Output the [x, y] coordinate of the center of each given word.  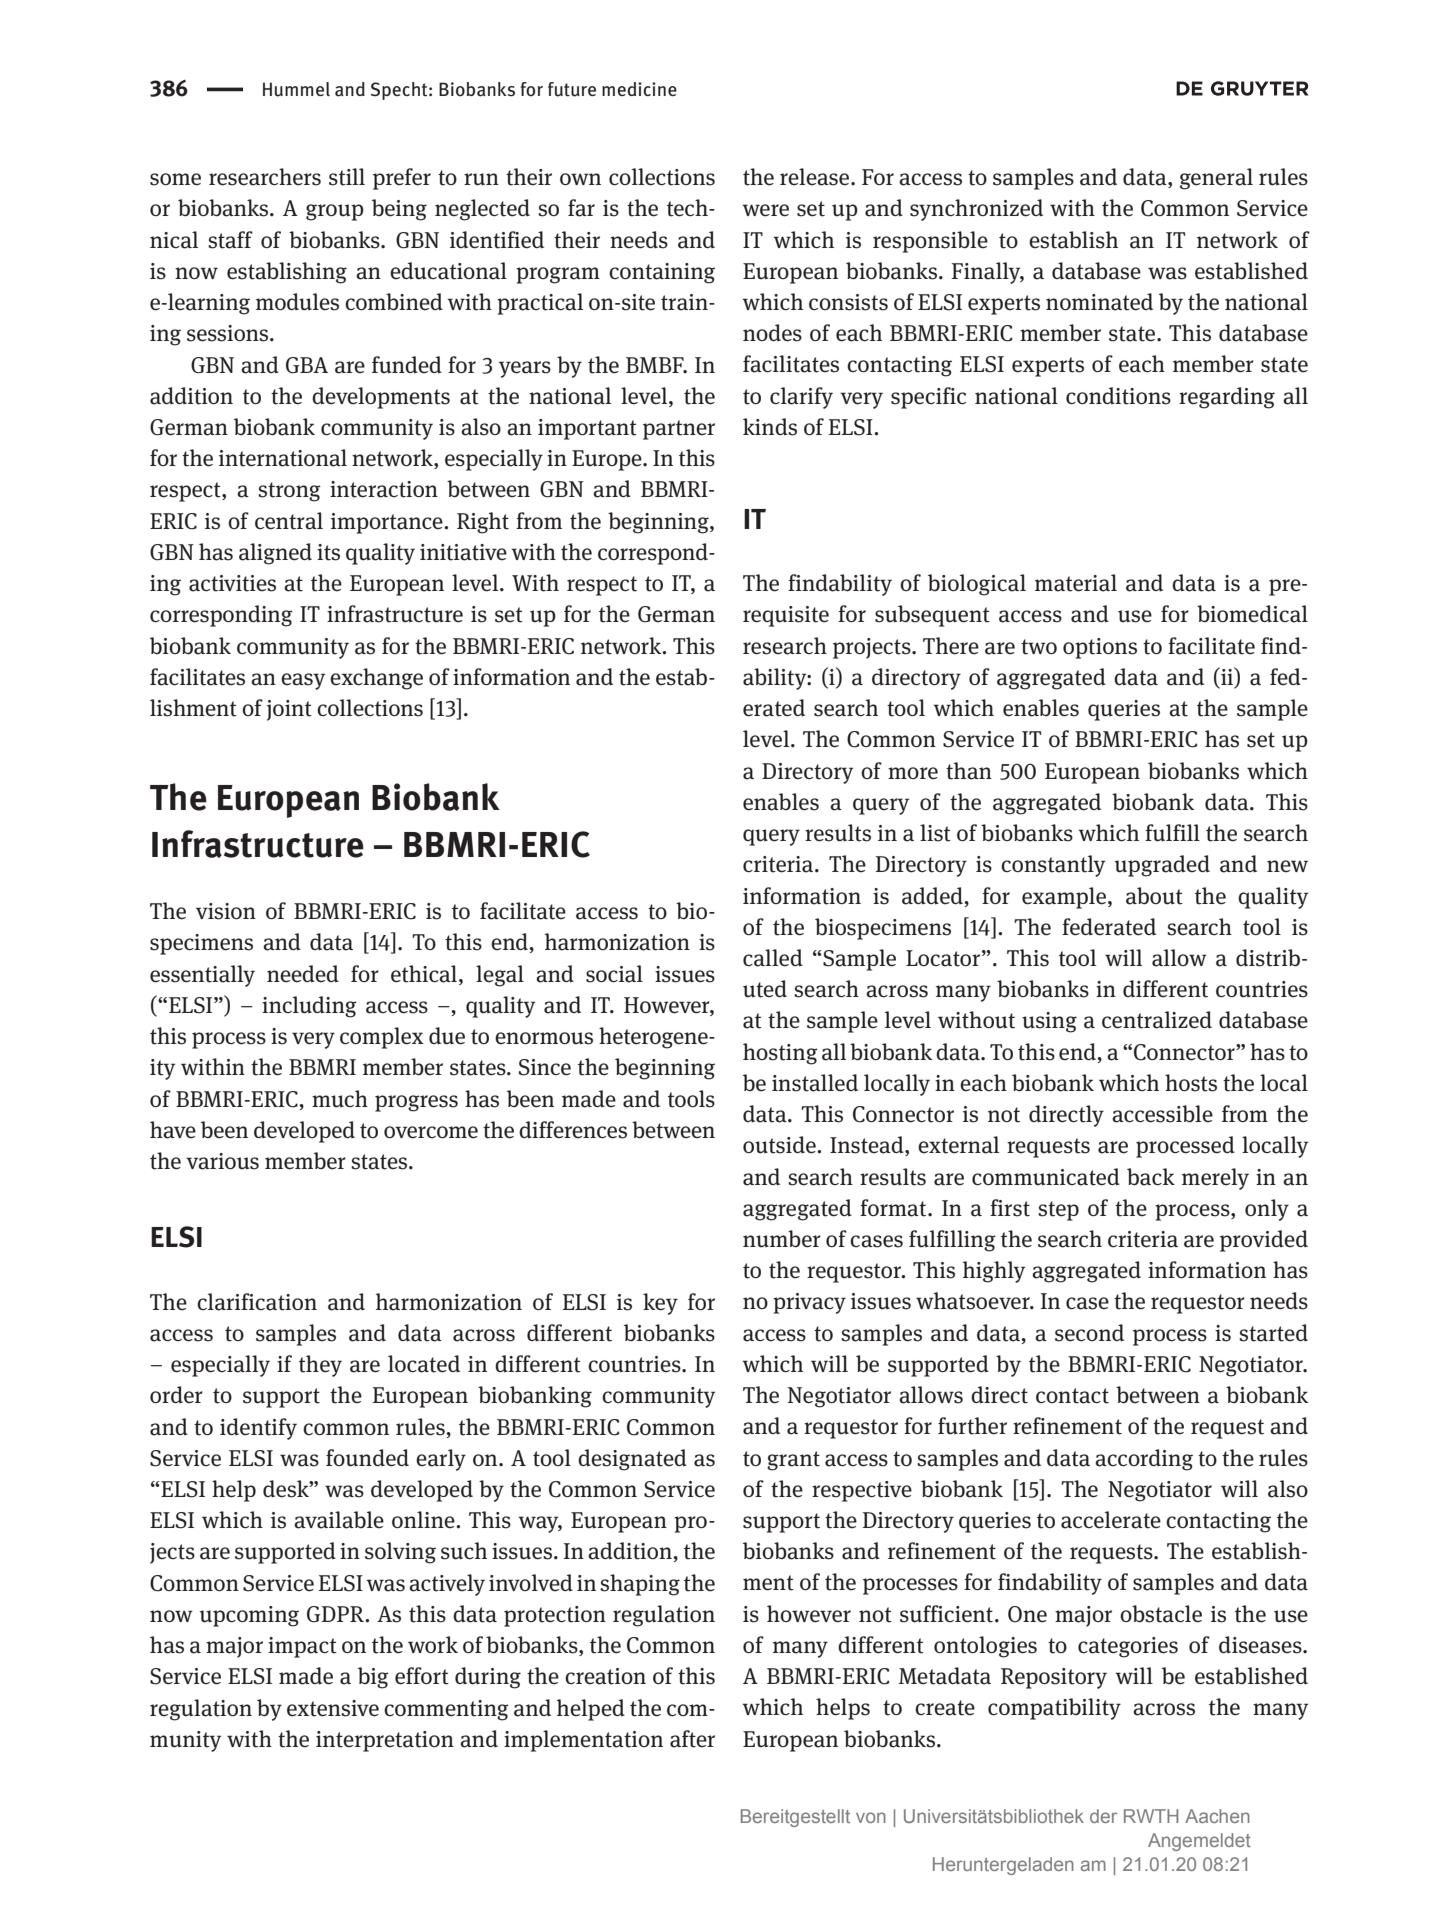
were [765, 210]
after [692, 1739]
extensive [333, 1708]
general [1216, 179]
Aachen [1217, 1816]
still [347, 177]
